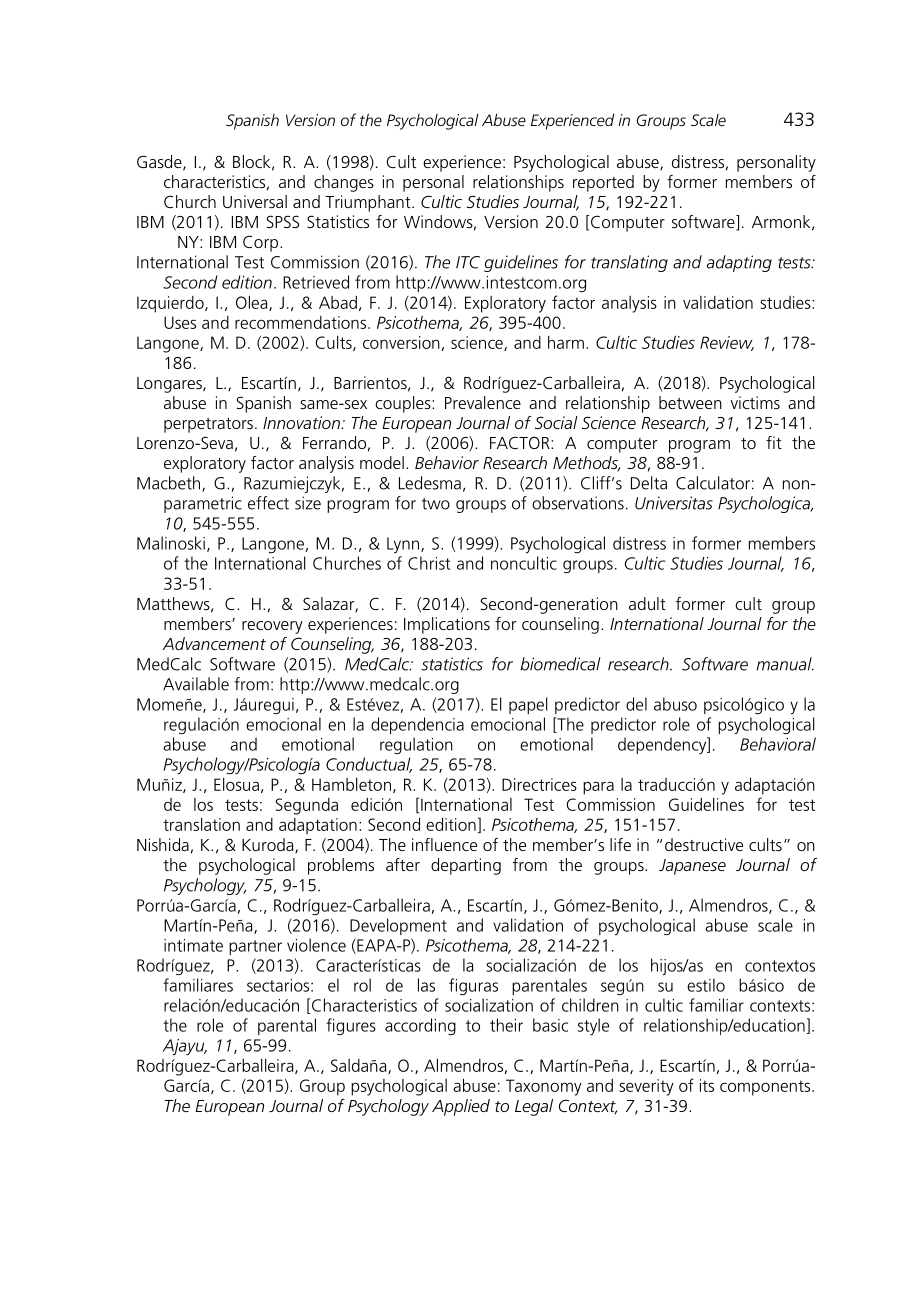  I want to click on Applied, so click(461, 1107).
